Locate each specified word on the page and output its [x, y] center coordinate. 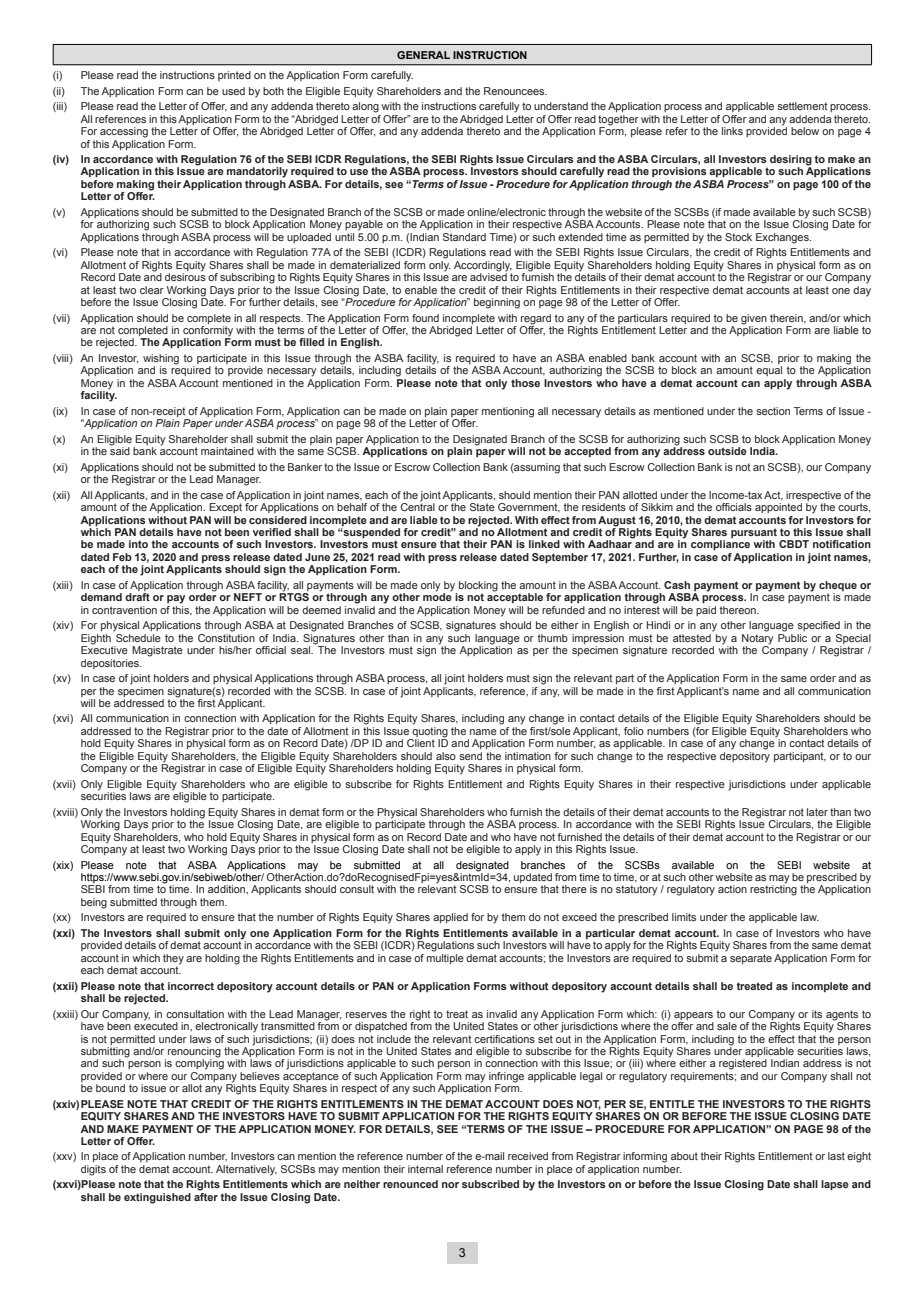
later [817, 812]
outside [727, 451]
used [233, 91]
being [94, 903]
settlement [802, 106]
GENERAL [423, 55]
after [206, 1195]
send [470, 756]
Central [418, 506]
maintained [227, 451]
